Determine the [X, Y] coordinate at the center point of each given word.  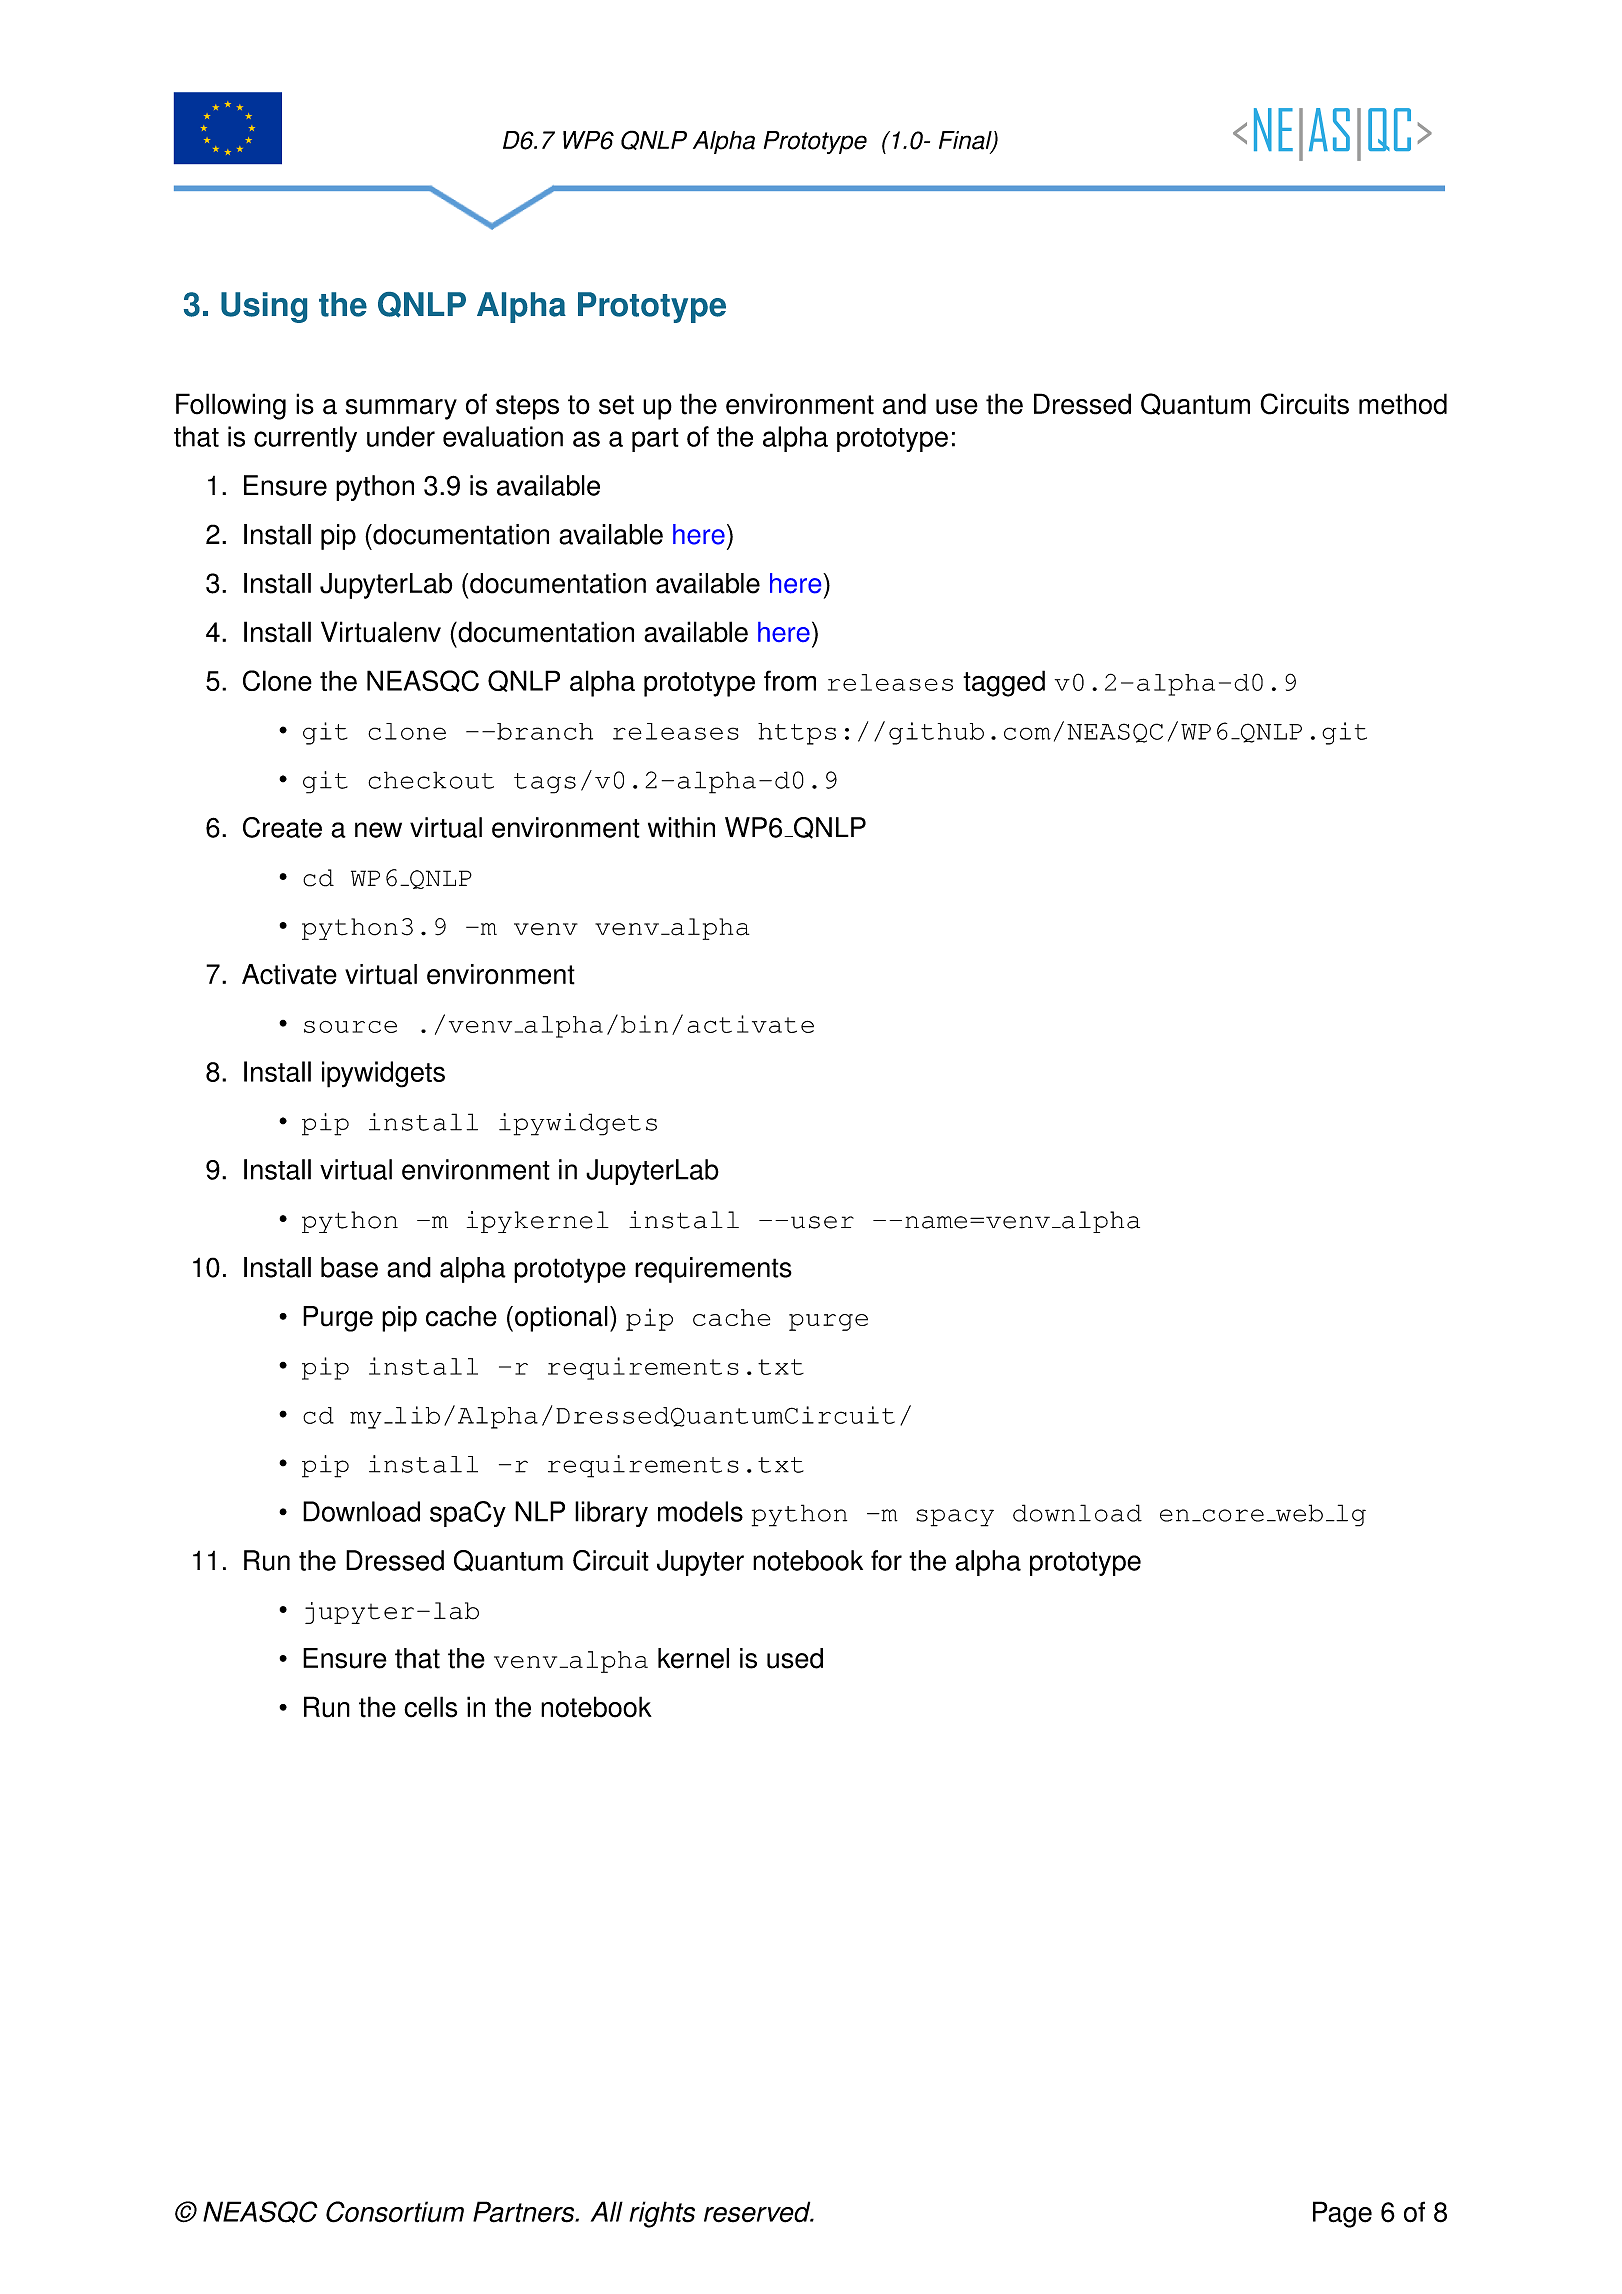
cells [430, 1707]
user [822, 1222]
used [795, 1658]
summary [401, 409]
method [1403, 404]
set [616, 405]
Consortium [395, 2212]
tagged [1004, 683]
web [1298, 1513]
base [349, 1267]
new [378, 830]
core [1232, 1515]
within [681, 827]
